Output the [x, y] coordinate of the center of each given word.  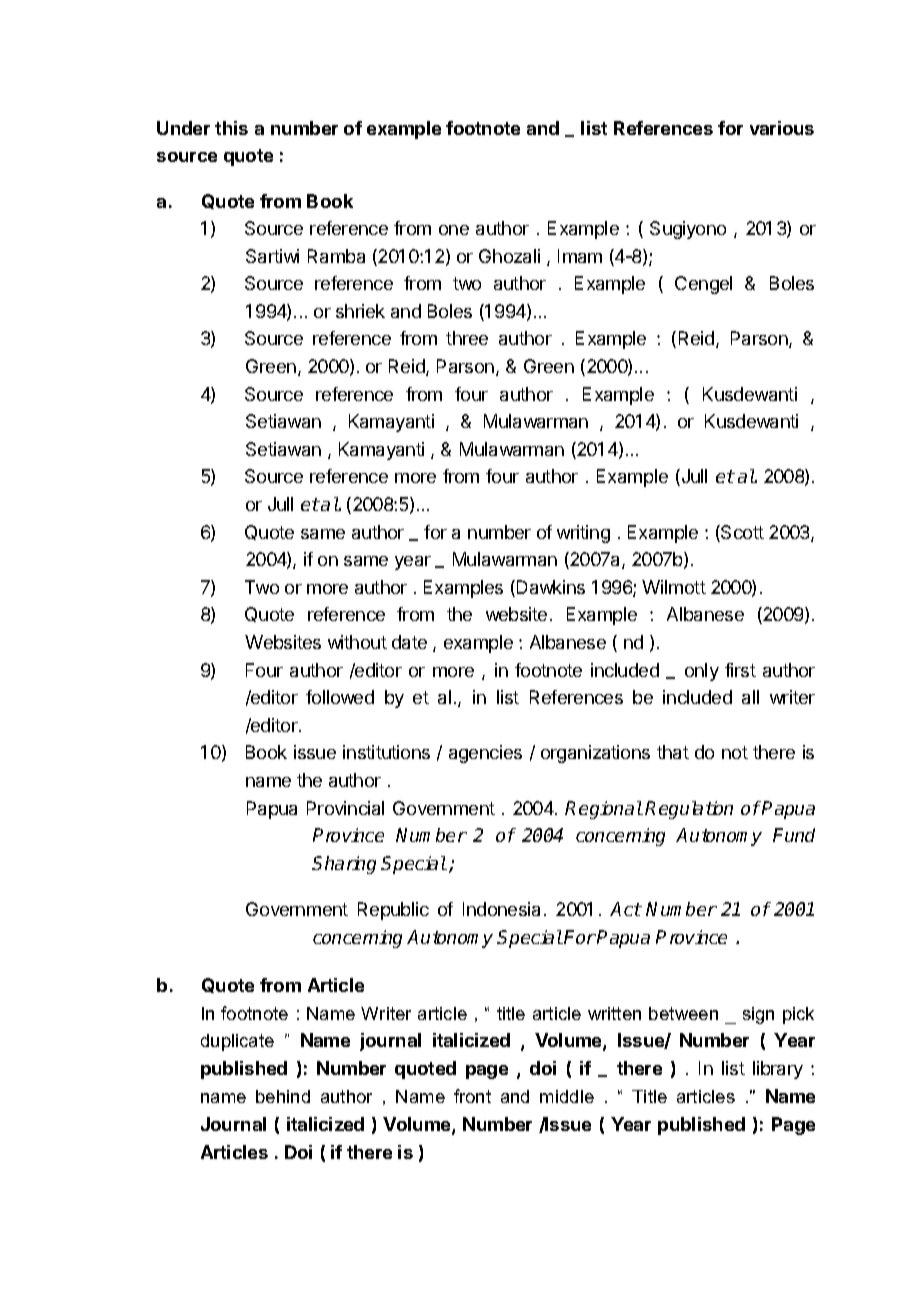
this [231, 128]
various [782, 128]
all [750, 697]
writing [583, 534]
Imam [580, 256]
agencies [485, 754]
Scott [741, 533]
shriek [360, 311]
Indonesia [501, 909]
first [740, 670]
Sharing [344, 865]
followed [340, 697]
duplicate [237, 1042]
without [357, 642]
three [467, 338]
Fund [794, 835]
